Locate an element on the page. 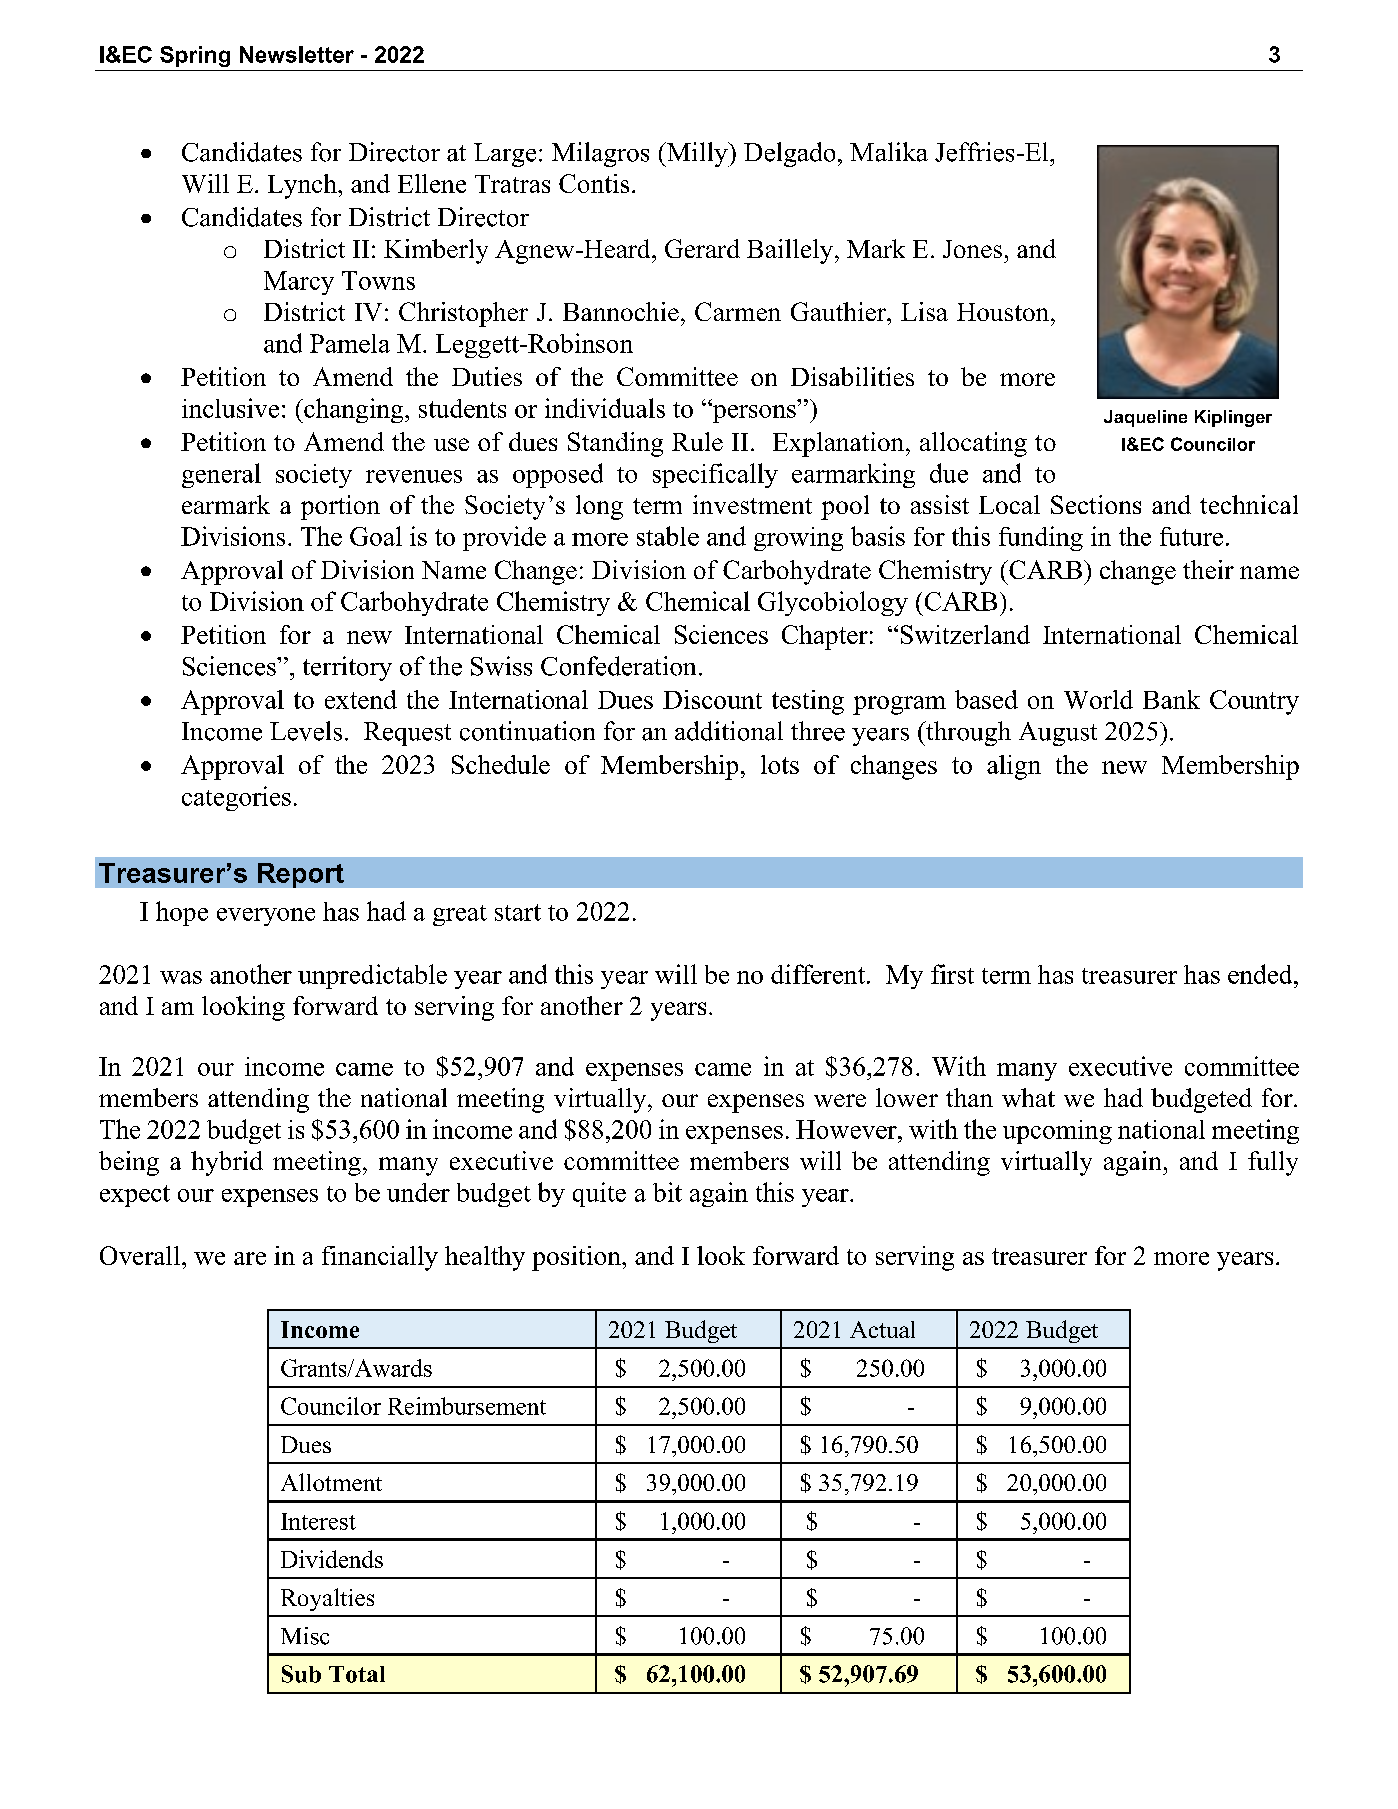  align is located at coordinates (1014, 767).
